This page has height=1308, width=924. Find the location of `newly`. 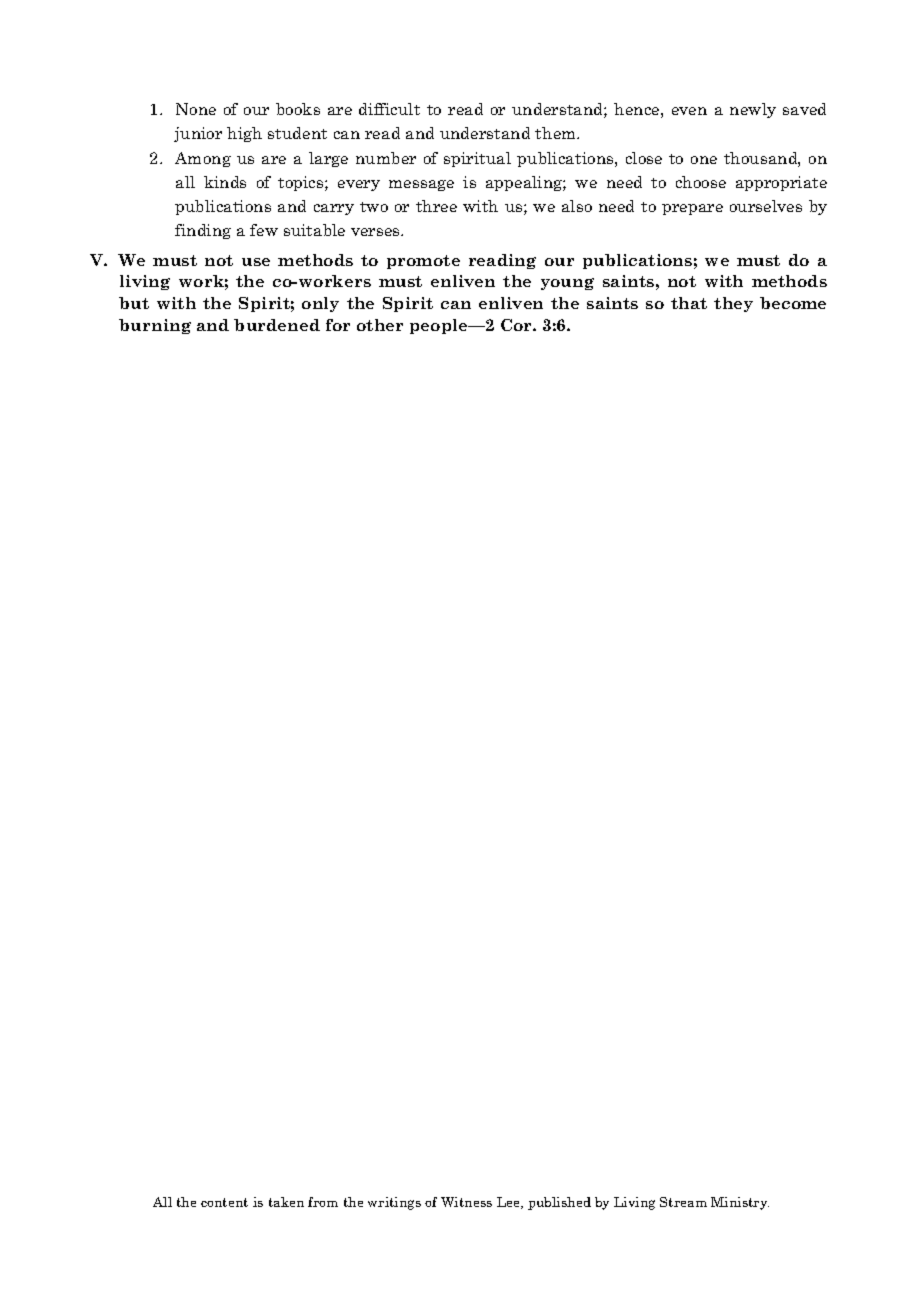

newly is located at coordinates (753, 110).
